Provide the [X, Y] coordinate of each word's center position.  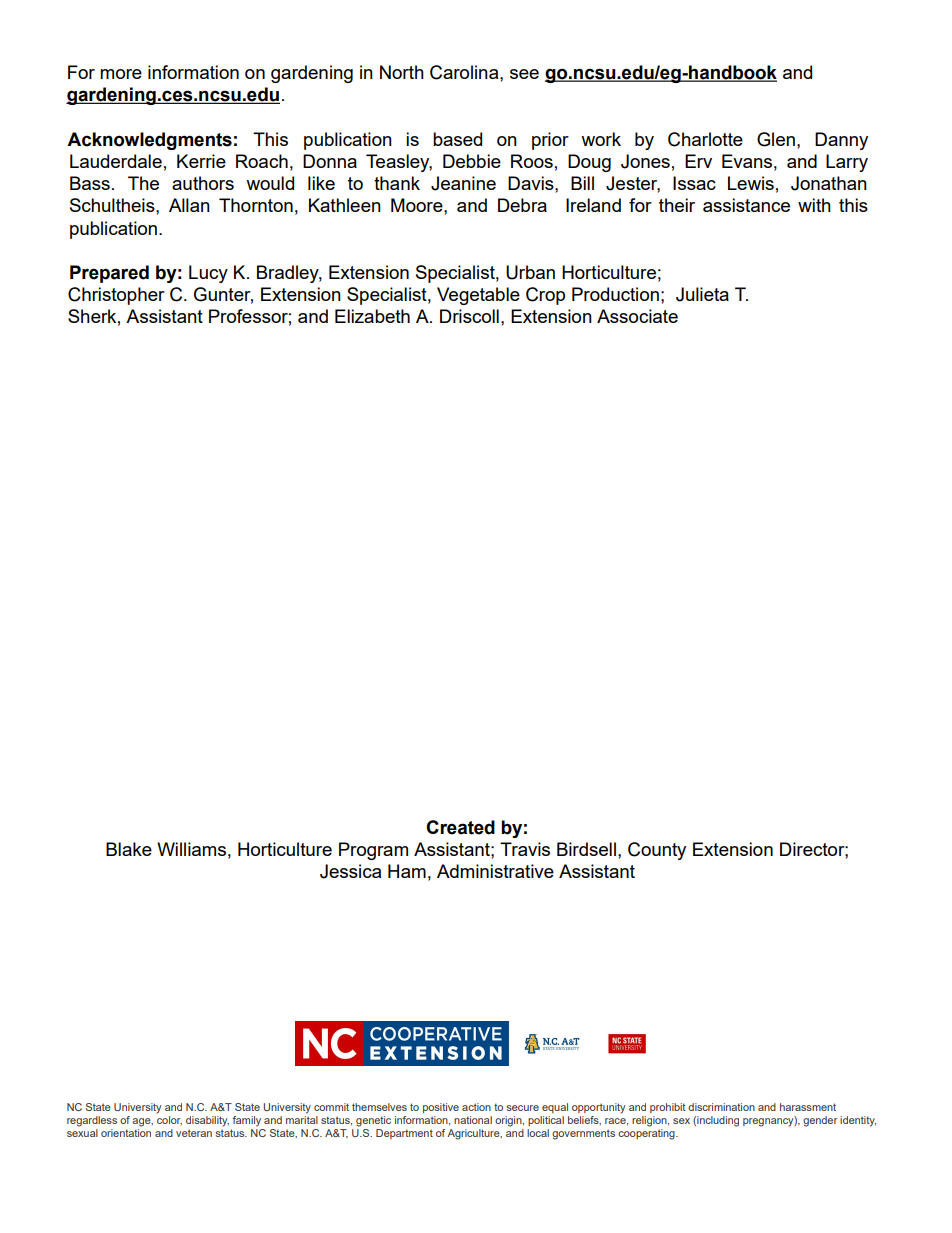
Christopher [116, 296]
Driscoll [469, 316]
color [169, 1119]
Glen [776, 139]
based [457, 139]
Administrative [495, 871]
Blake [129, 849]
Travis [525, 849]
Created [460, 827]
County [657, 851]
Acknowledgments [149, 141]
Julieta [702, 294]
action [476, 1107]
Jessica [350, 871]
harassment [808, 1107]
